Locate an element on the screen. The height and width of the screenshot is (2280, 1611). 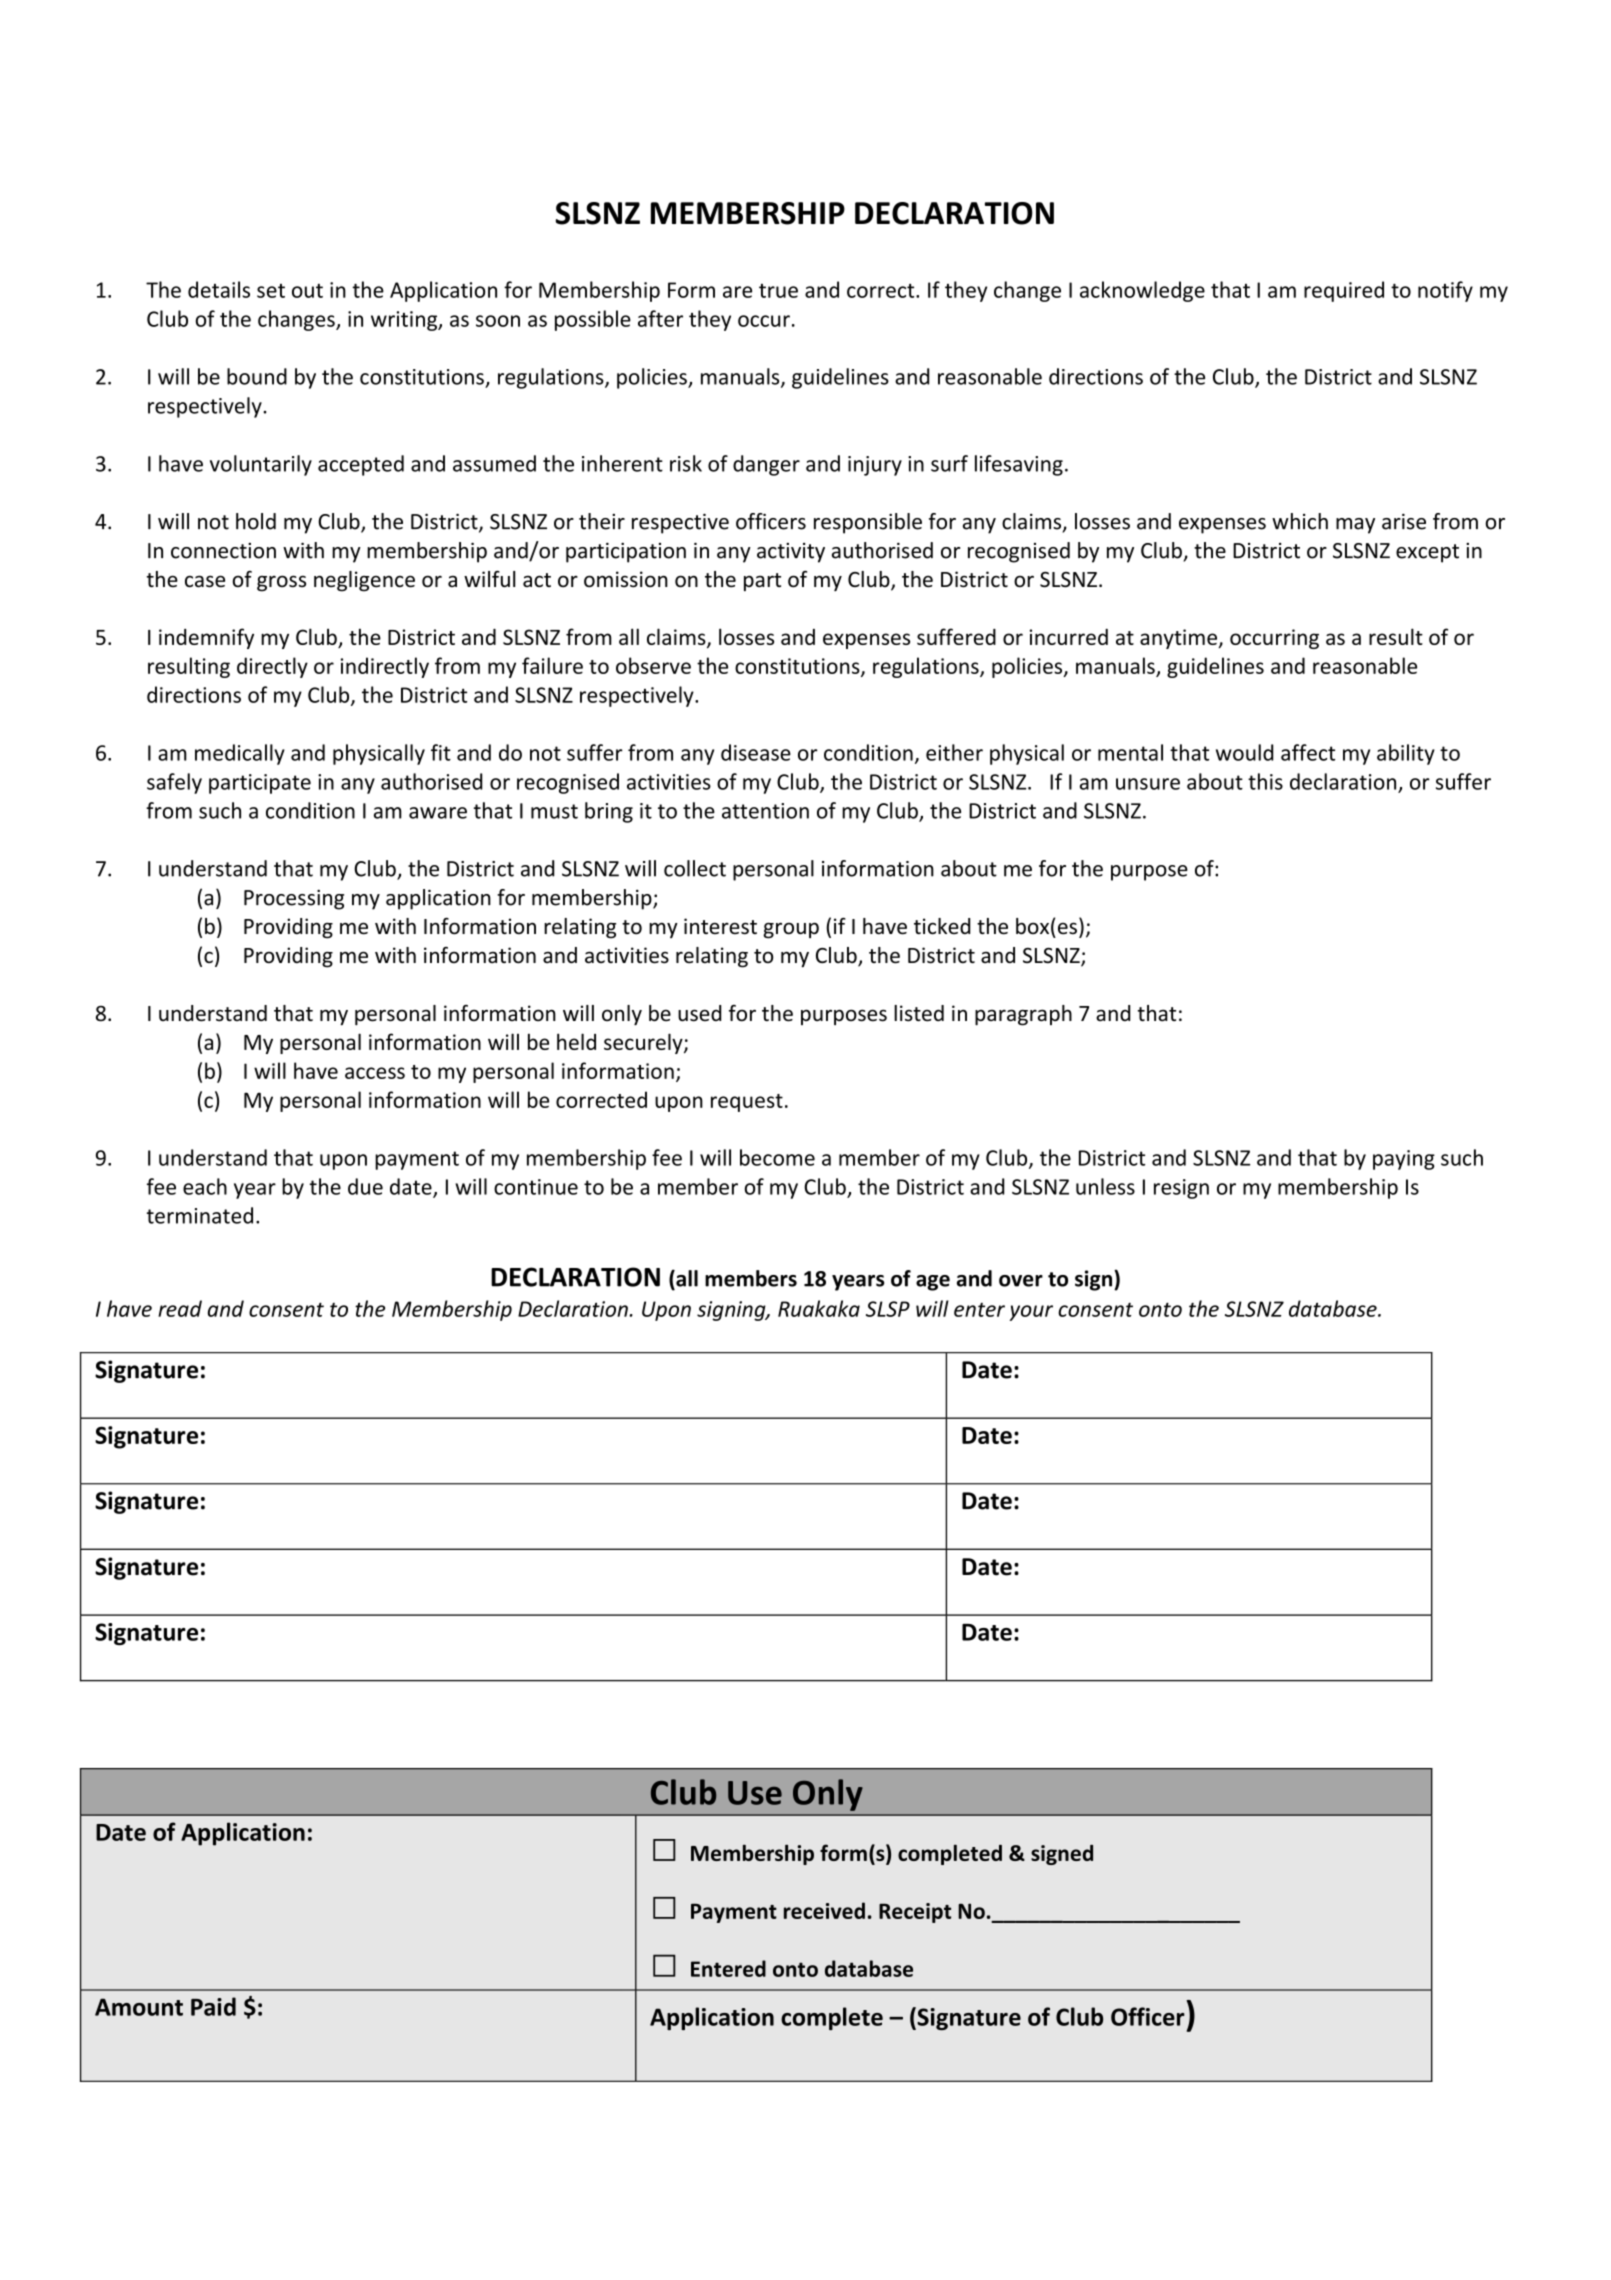
disease is located at coordinates (756, 752).
